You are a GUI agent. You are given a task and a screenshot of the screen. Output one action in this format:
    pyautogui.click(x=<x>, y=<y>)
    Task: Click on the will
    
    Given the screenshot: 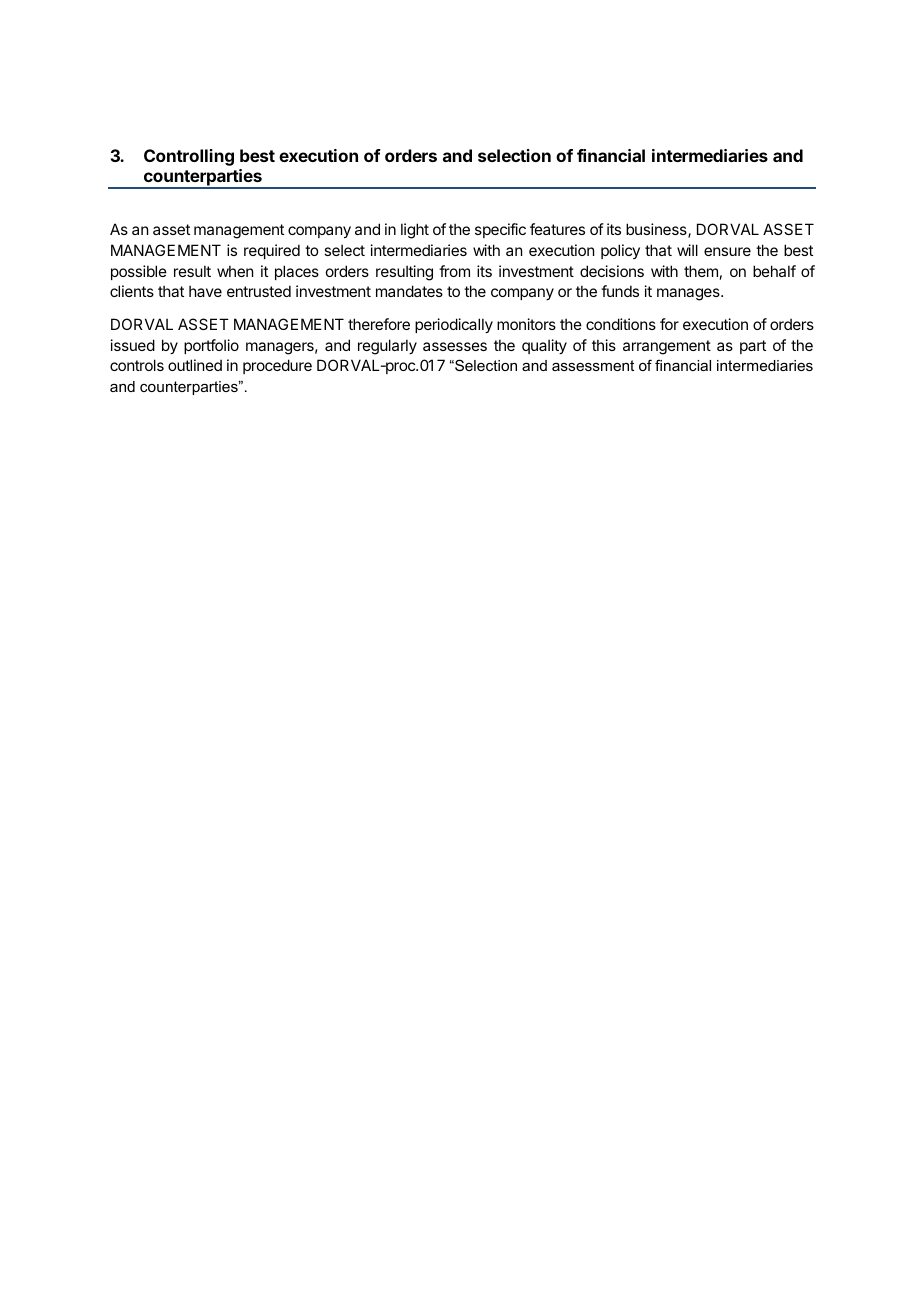 What is the action you would take?
    pyautogui.click(x=687, y=250)
